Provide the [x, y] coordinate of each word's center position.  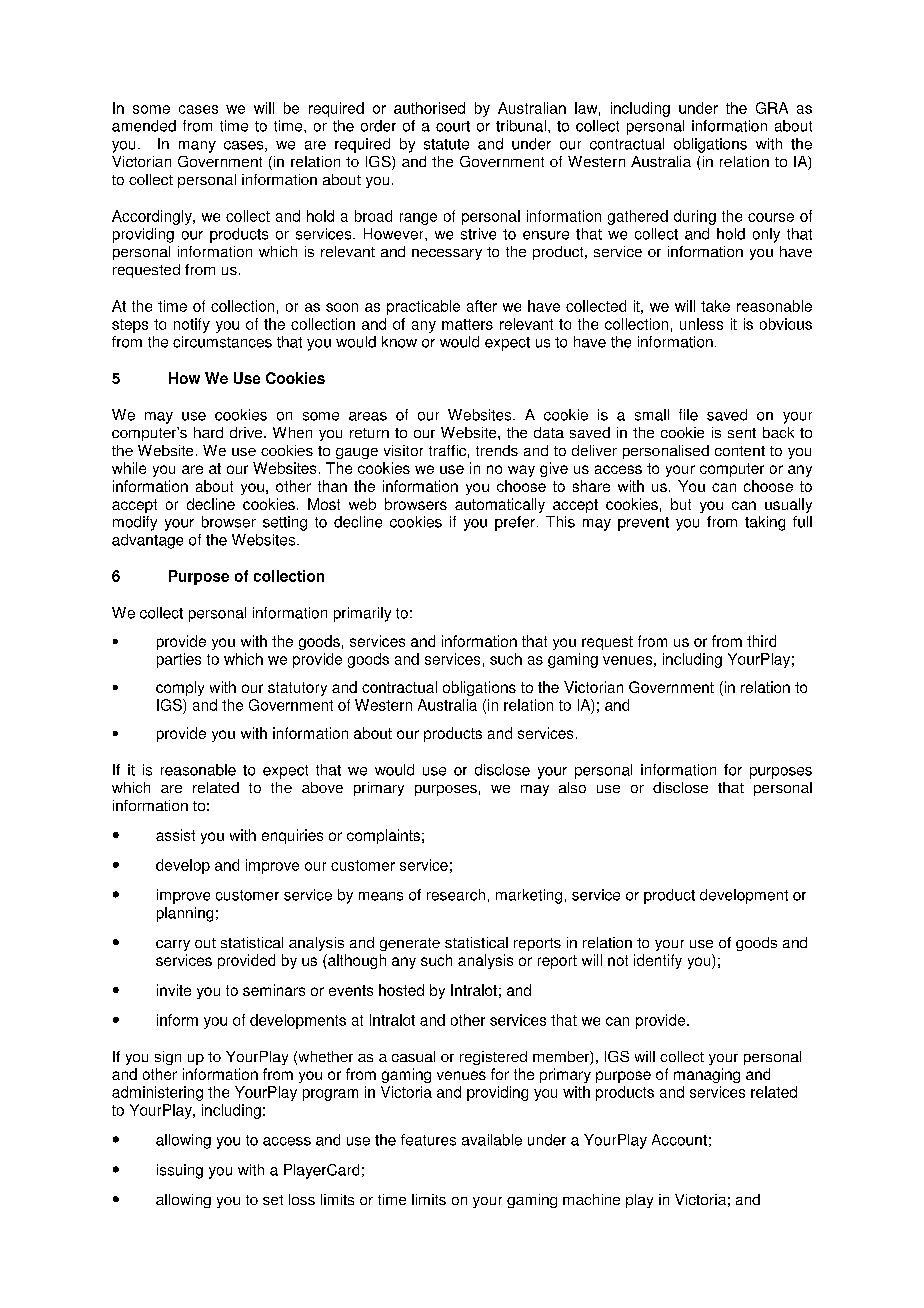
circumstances [222, 342]
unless [701, 324]
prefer [515, 523]
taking [765, 523]
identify [658, 961]
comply [180, 688]
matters [467, 324]
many [197, 147]
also [572, 787]
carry [173, 945]
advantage [147, 541]
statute [446, 144]
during [695, 217]
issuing [180, 1171]
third [761, 641]
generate [410, 944]
